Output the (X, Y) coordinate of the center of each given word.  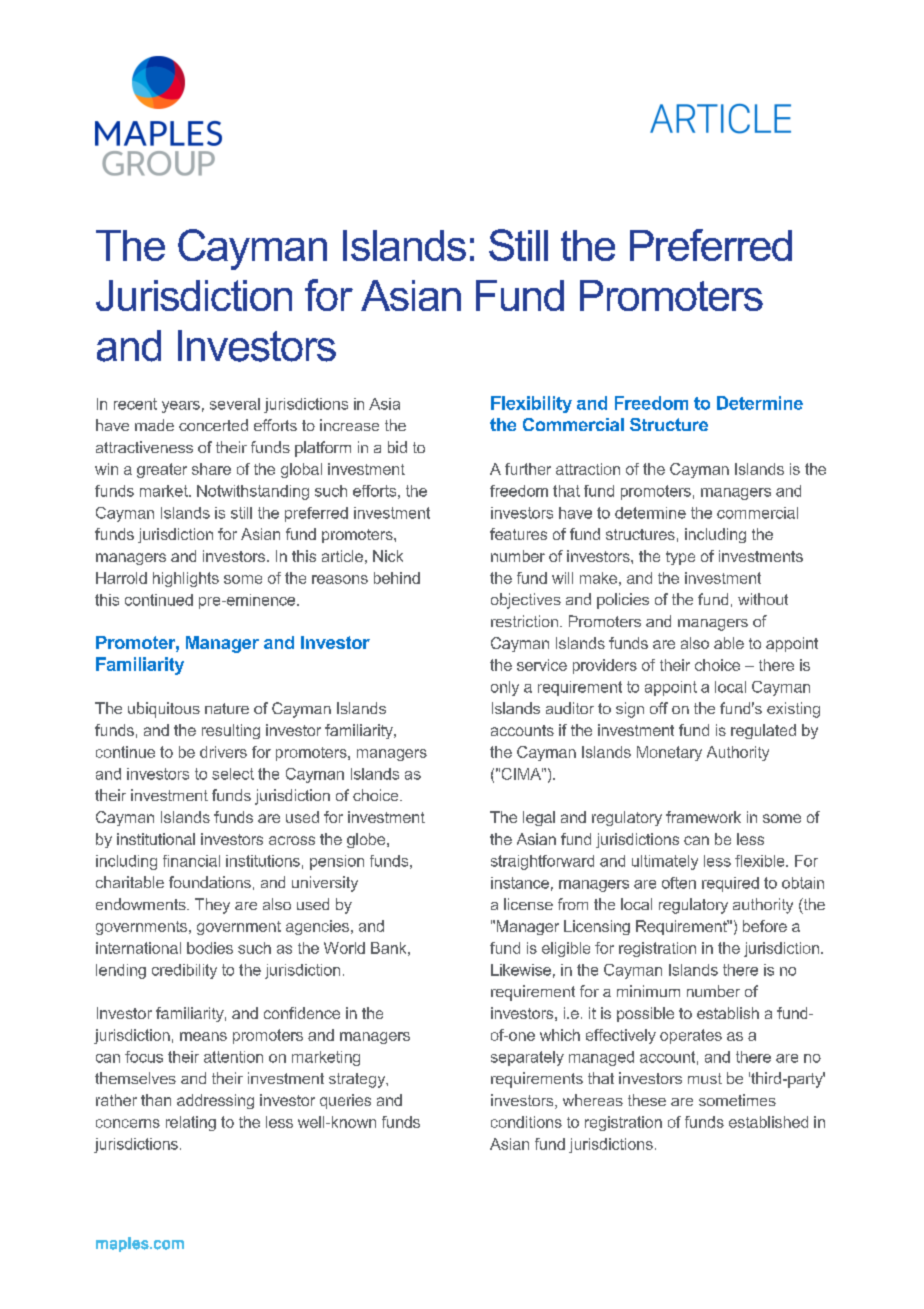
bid (397, 447)
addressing (215, 1101)
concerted (213, 425)
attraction (588, 469)
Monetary (669, 753)
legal (539, 818)
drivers (223, 752)
